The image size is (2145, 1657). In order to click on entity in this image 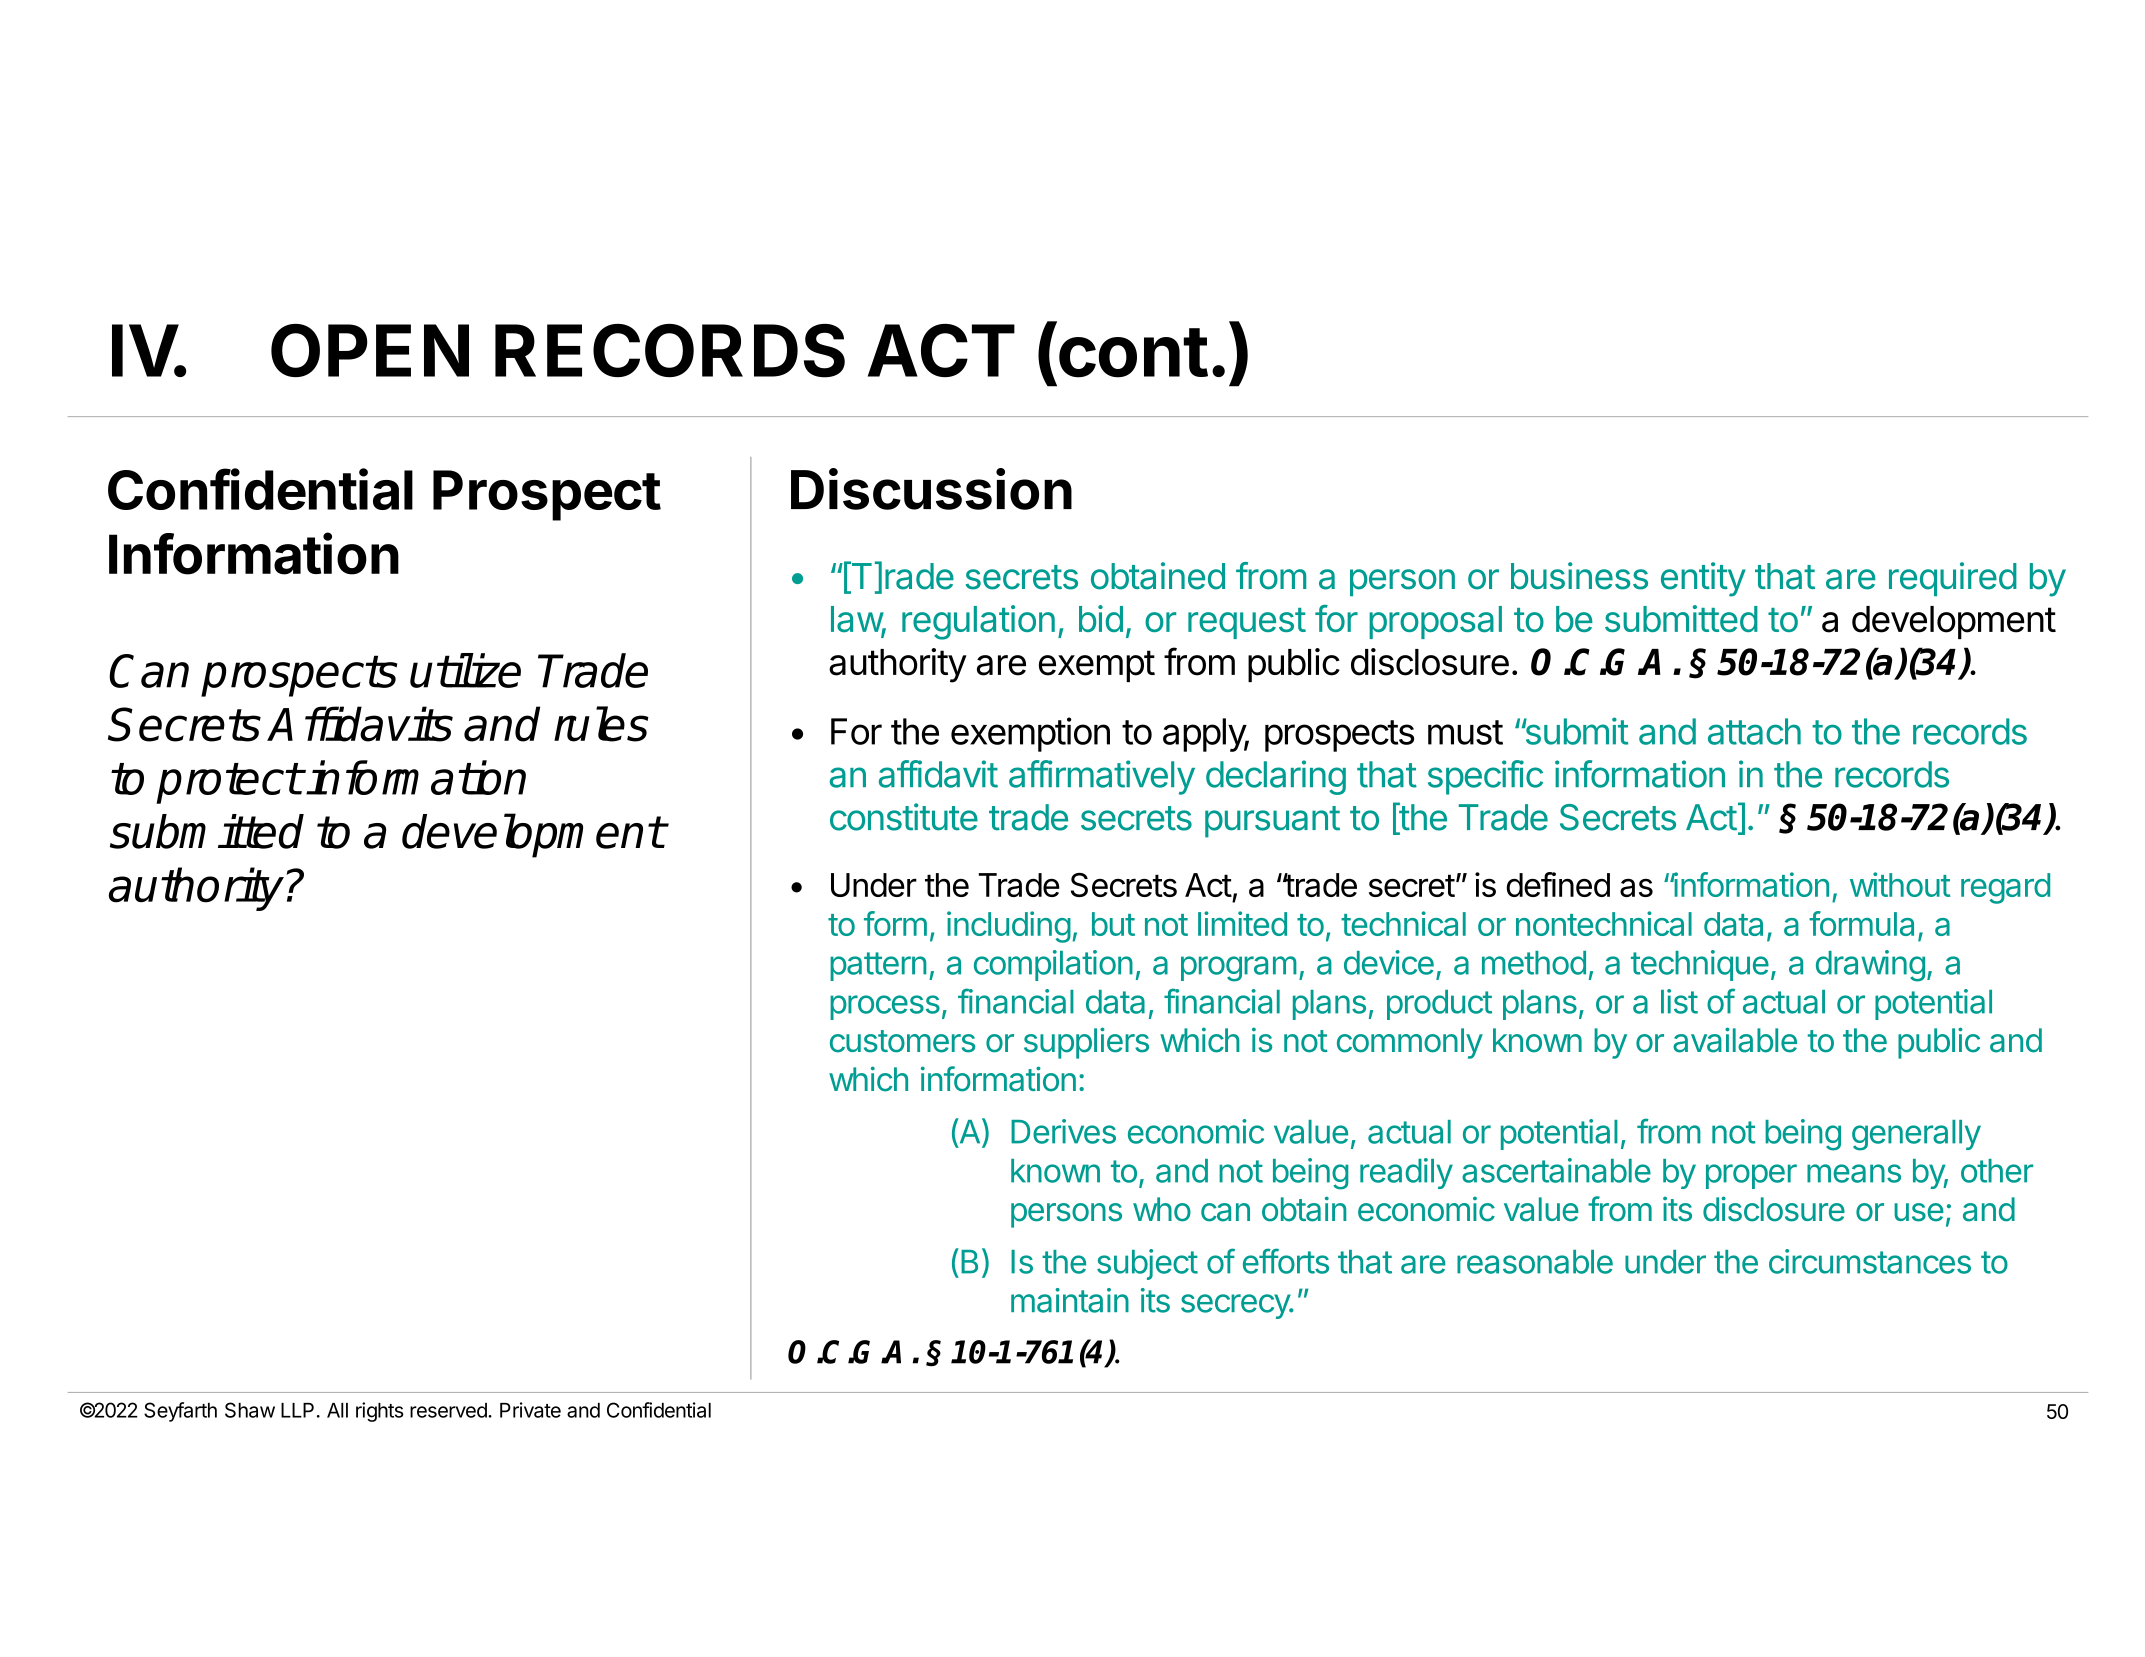, I will do `click(1703, 579)`.
